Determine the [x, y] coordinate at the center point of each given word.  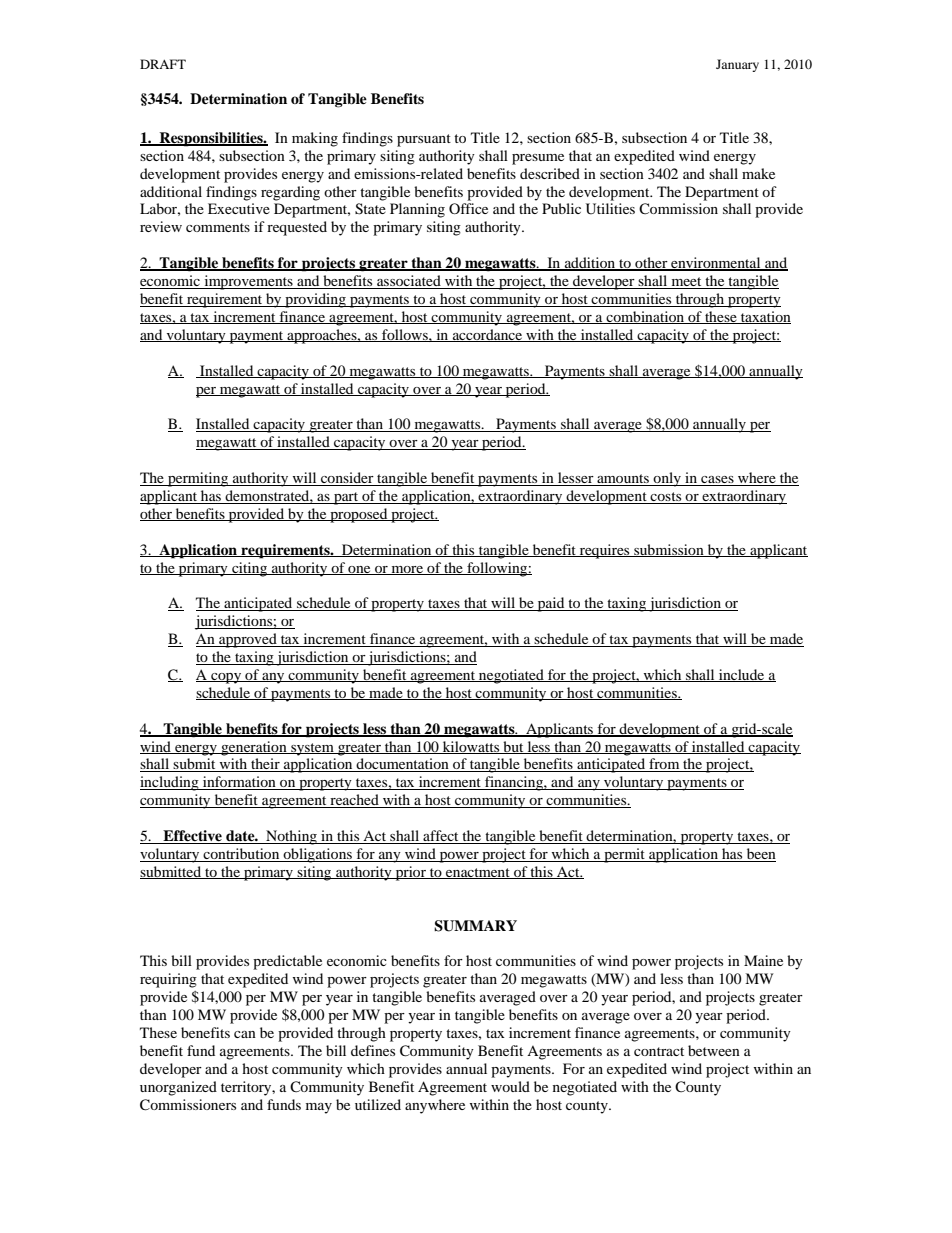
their [265, 765]
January [737, 65]
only [667, 479]
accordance [487, 335]
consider [347, 479]
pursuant [424, 140]
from [664, 765]
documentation [403, 765]
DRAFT [163, 64]
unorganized [178, 1088]
